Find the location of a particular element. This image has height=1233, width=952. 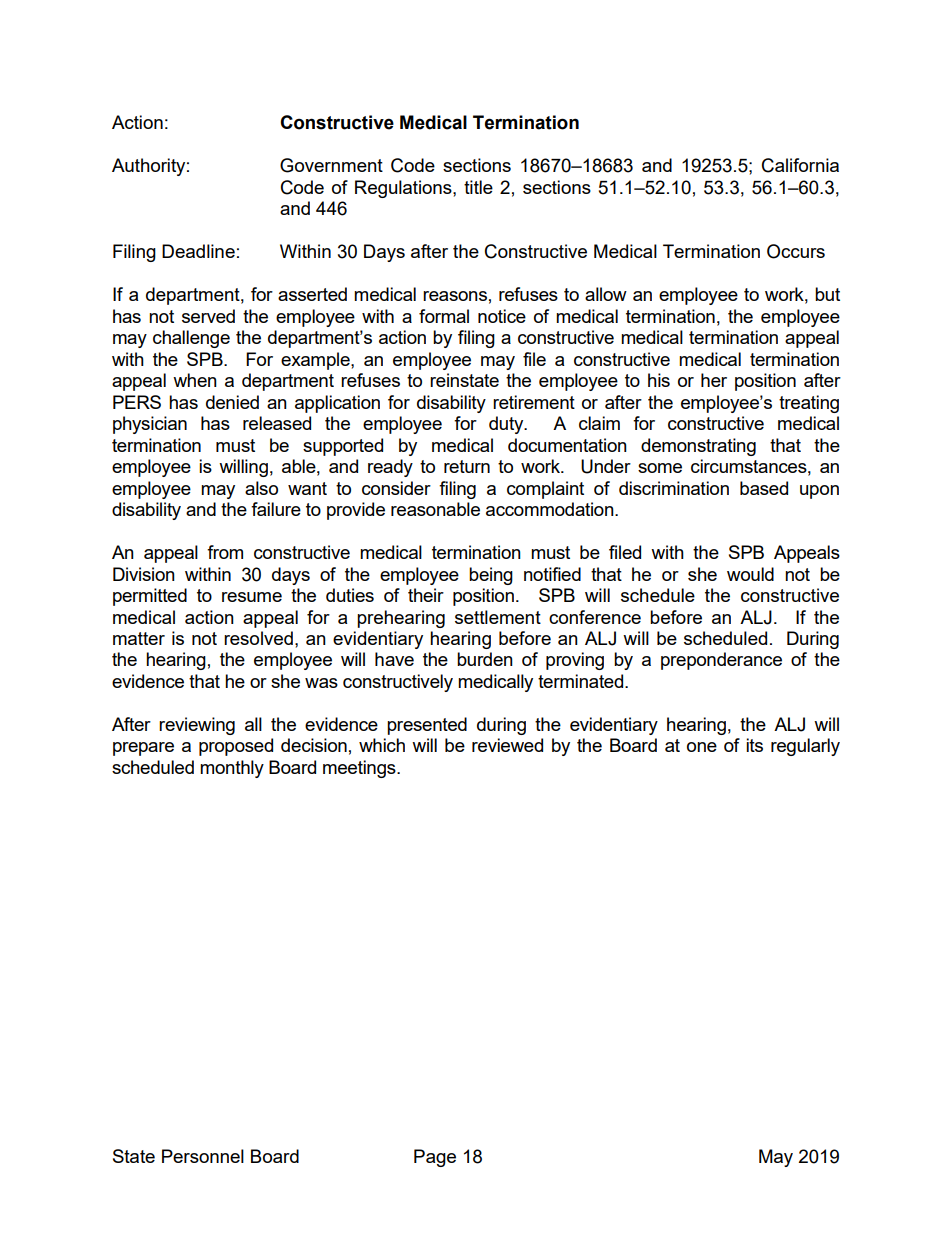

Page is located at coordinates (435, 1158).
